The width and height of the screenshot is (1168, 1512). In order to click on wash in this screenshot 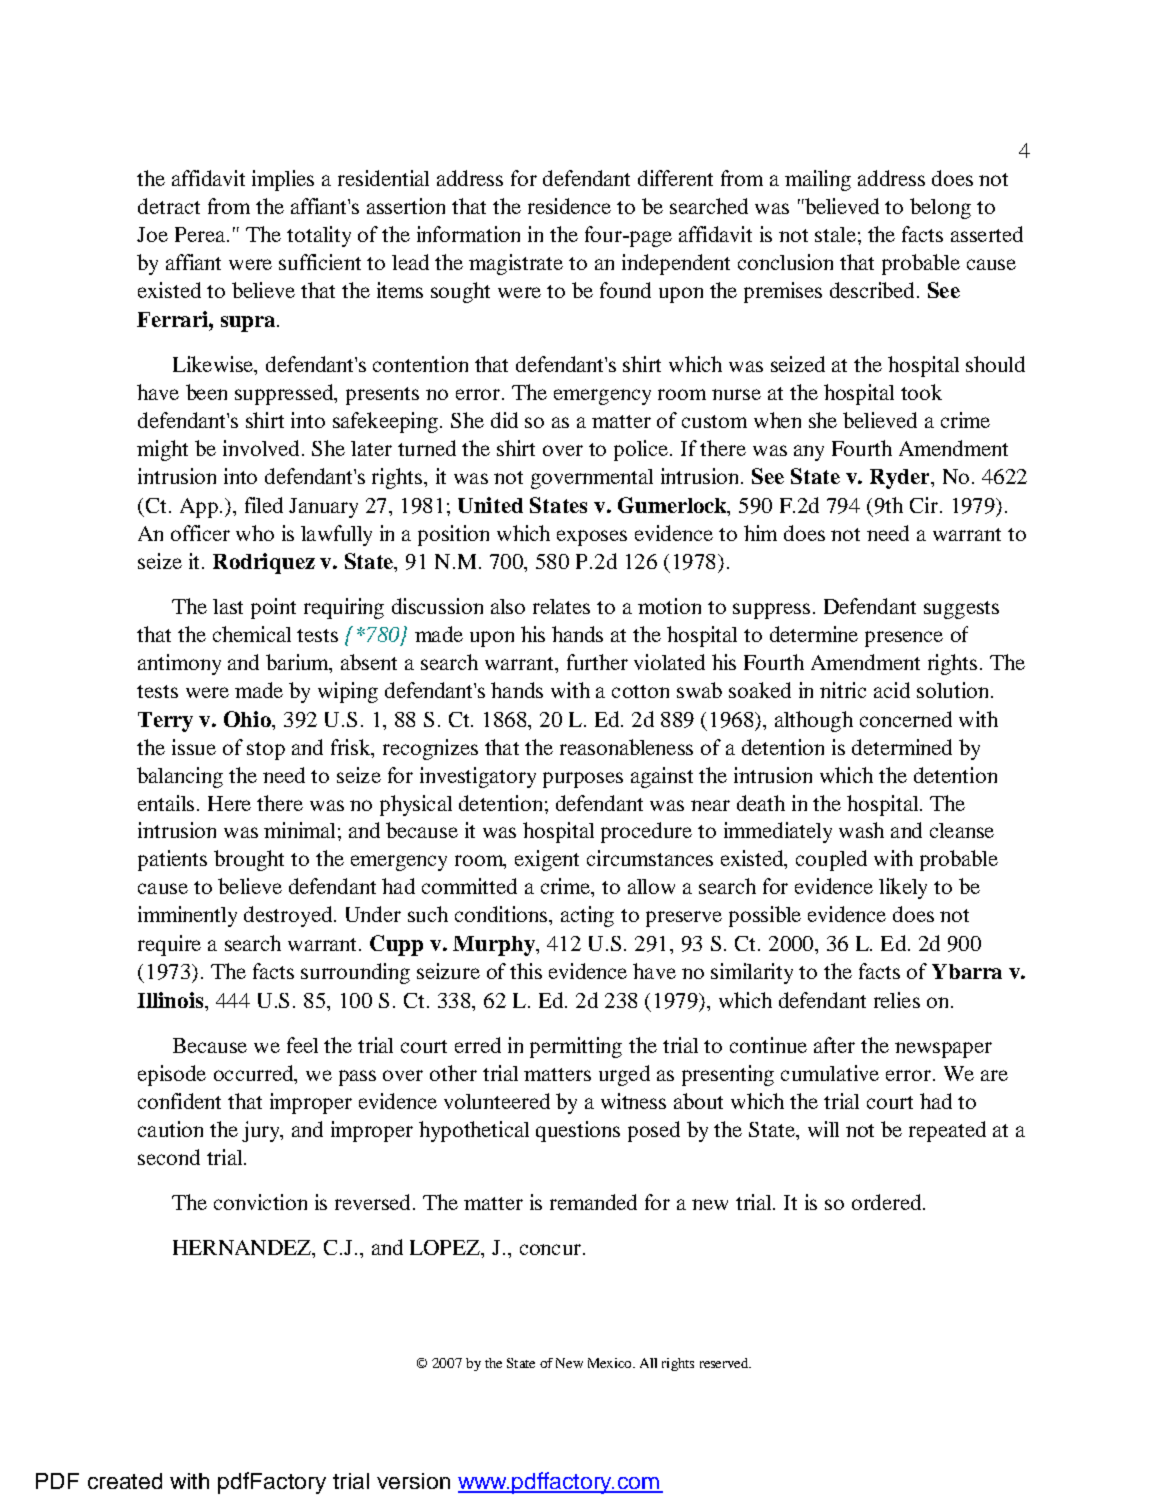, I will do `click(861, 830)`.
